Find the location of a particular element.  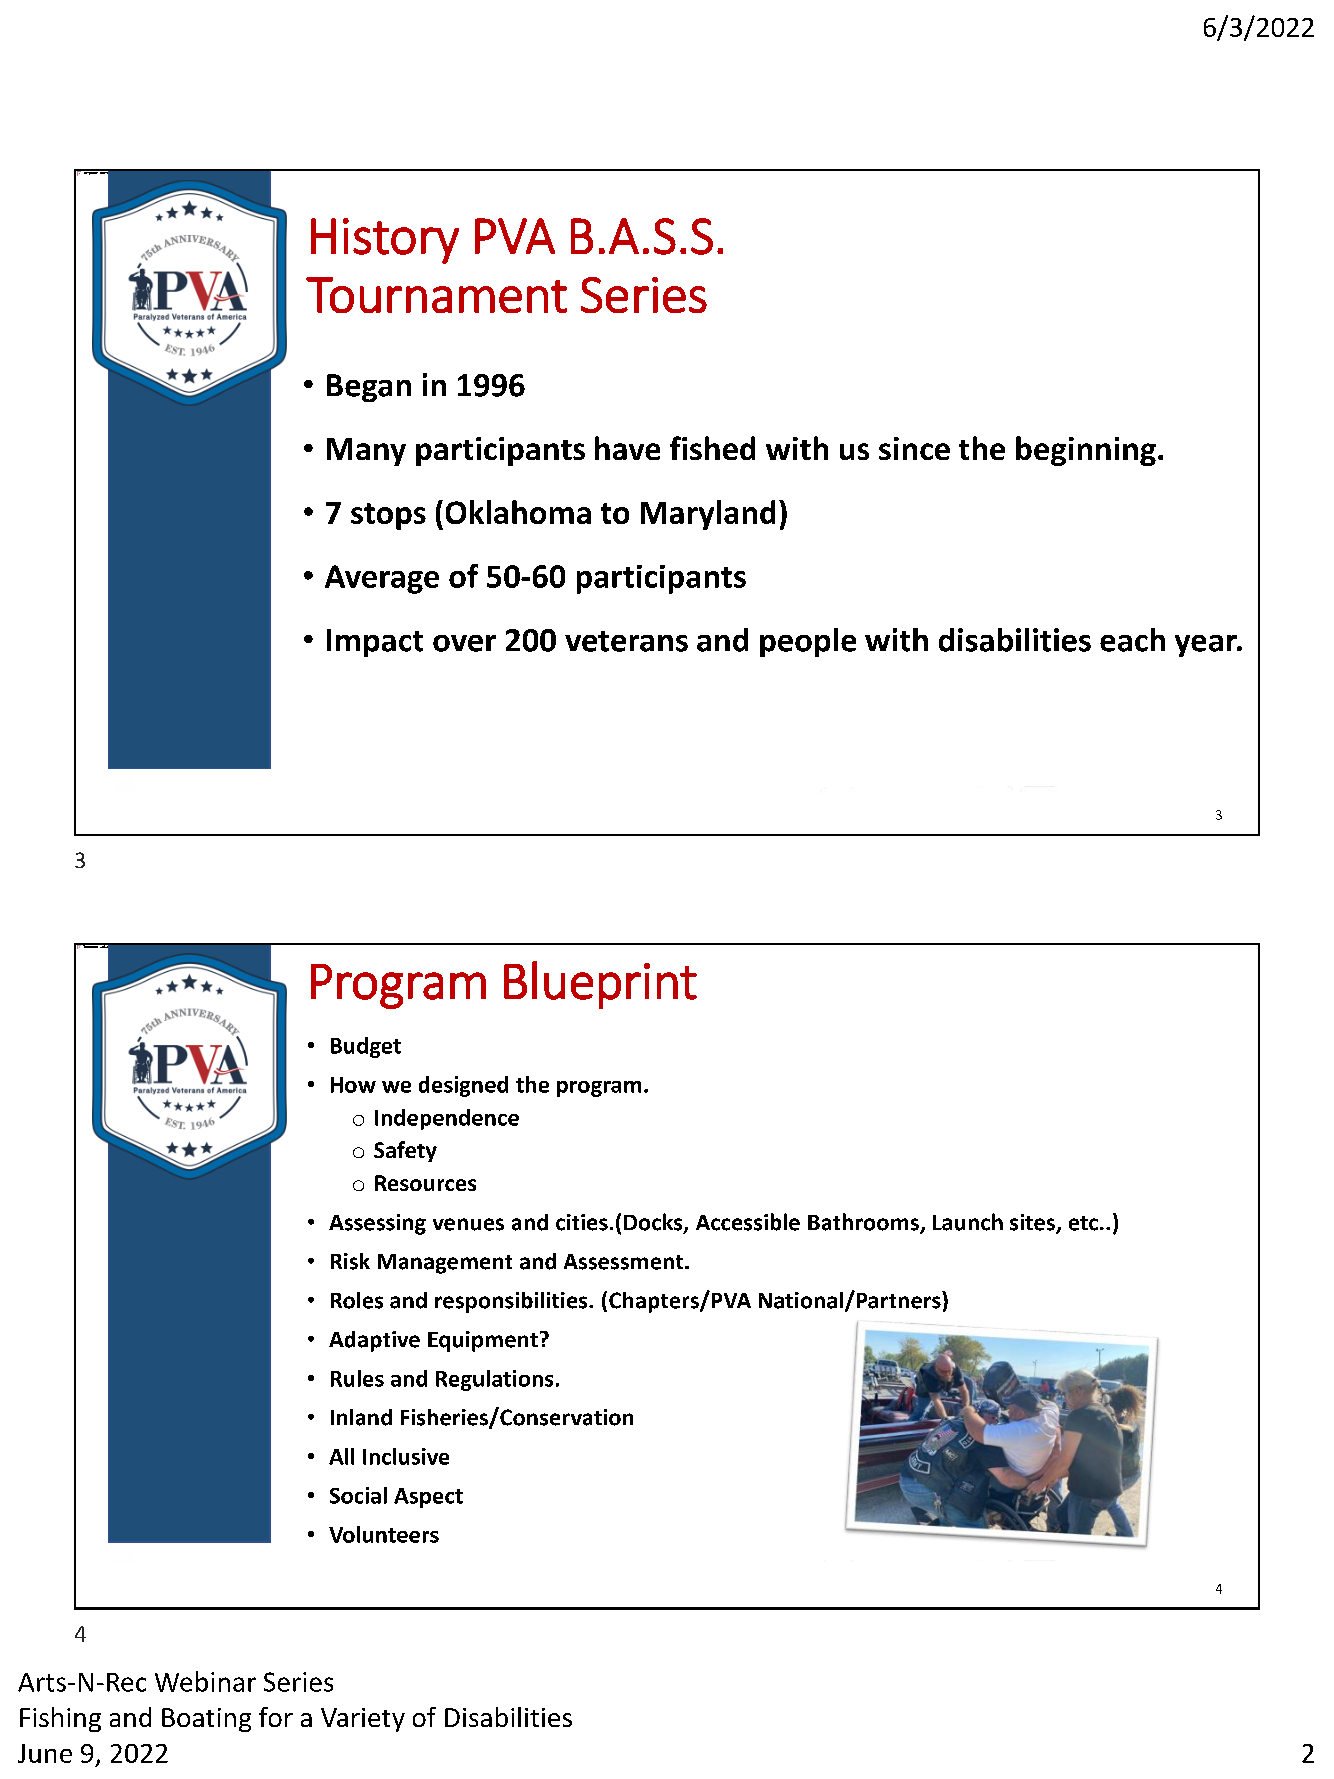

History is located at coordinates (385, 241).
